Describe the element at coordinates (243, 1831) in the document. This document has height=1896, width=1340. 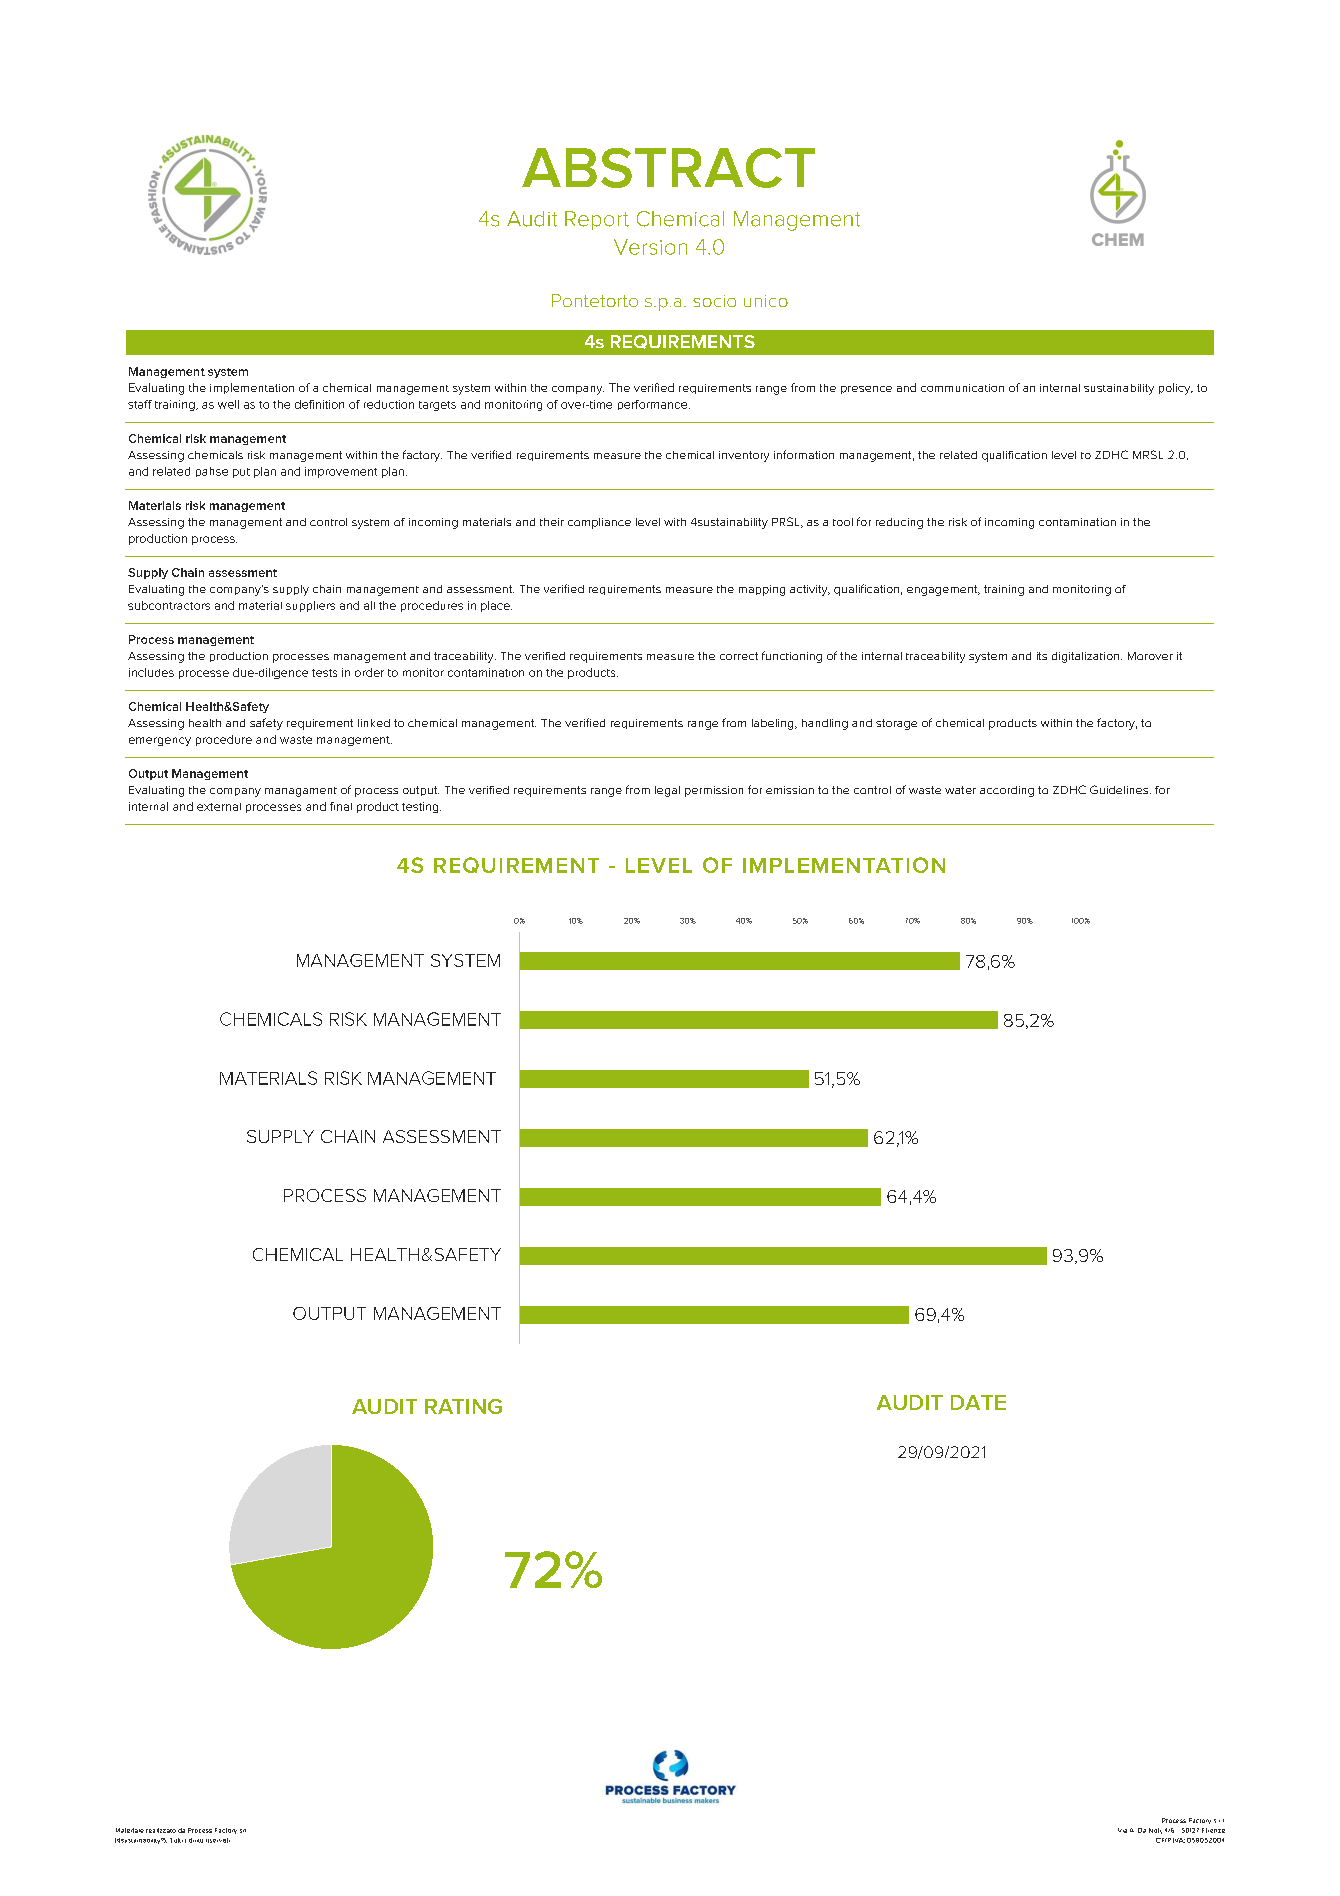
I see `srl` at that location.
